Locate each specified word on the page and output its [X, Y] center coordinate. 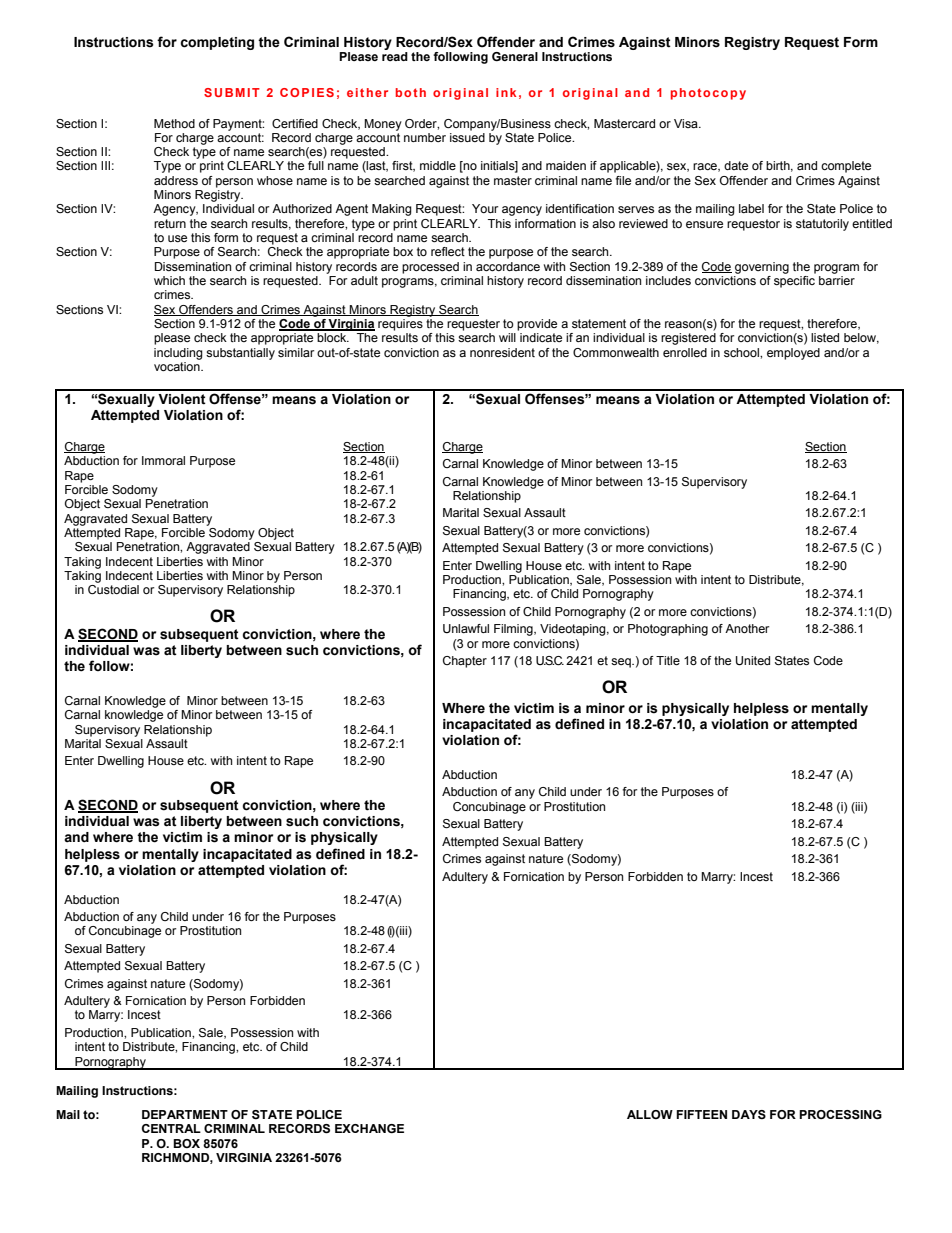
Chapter [465, 662]
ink [506, 92]
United [753, 661]
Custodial [113, 589]
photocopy [708, 94]
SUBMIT [232, 92]
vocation [178, 366]
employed [793, 354]
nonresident [502, 352]
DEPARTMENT [185, 1114]
